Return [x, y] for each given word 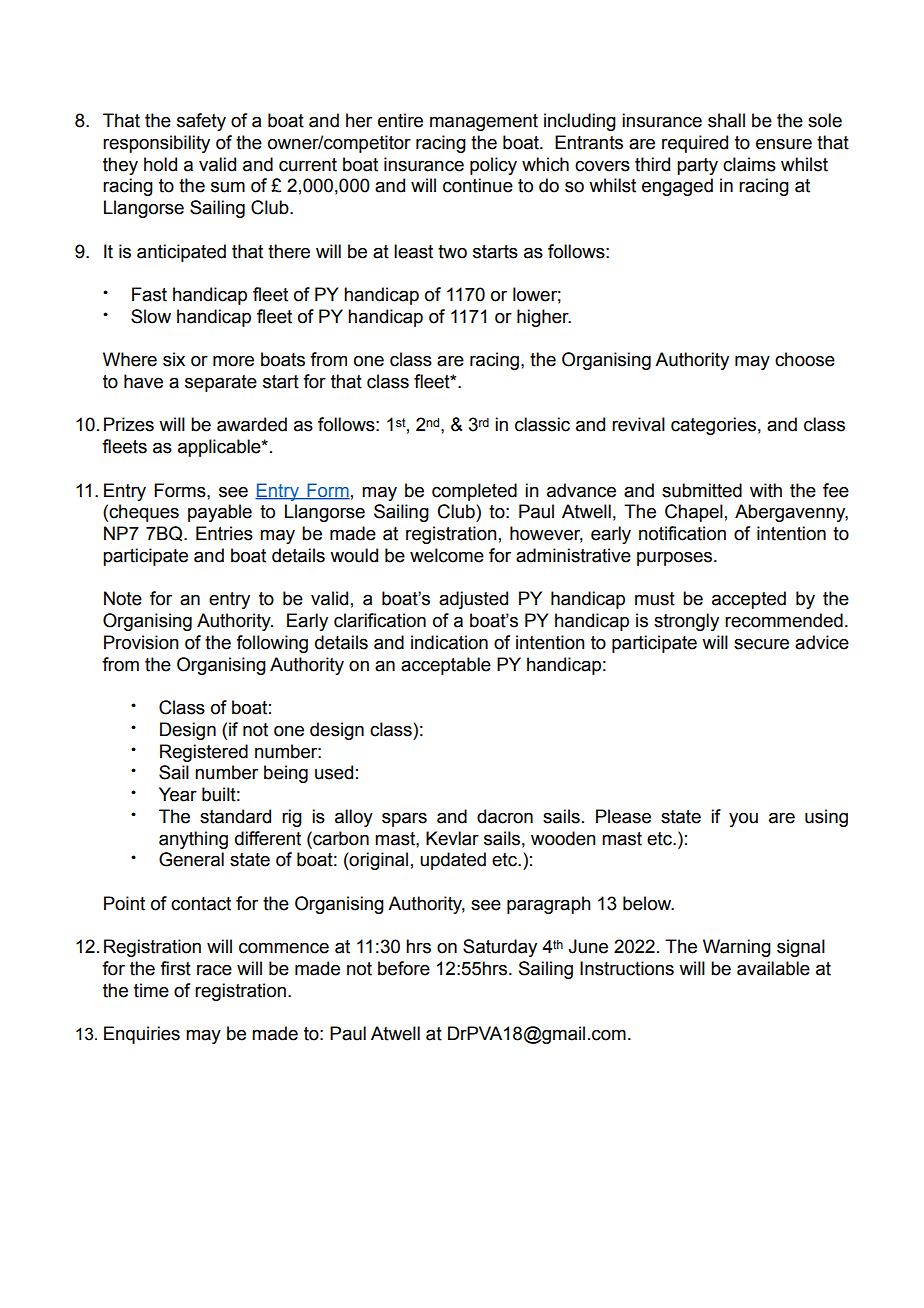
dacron [505, 816]
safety [201, 122]
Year [178, 794]
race [214, 970]
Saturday [500, 948]
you [743, 820]
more [233, 361]
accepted [749, 600]
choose [805, 359]
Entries [224, 533]
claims [749, 164]
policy [493, 166]
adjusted [473, 600]
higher [544, 318]
